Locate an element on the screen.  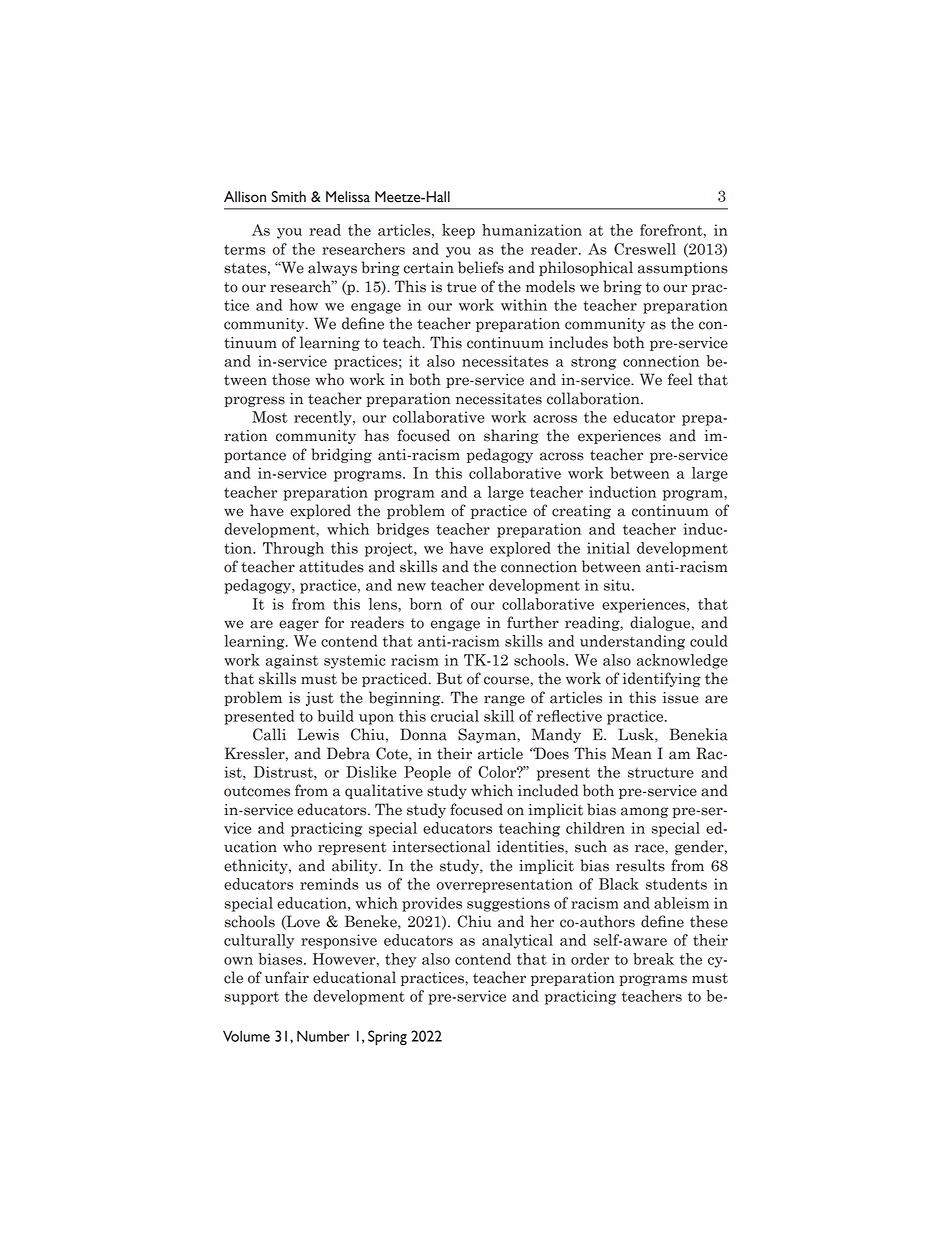
eager is located at coordinates (299, 625).
